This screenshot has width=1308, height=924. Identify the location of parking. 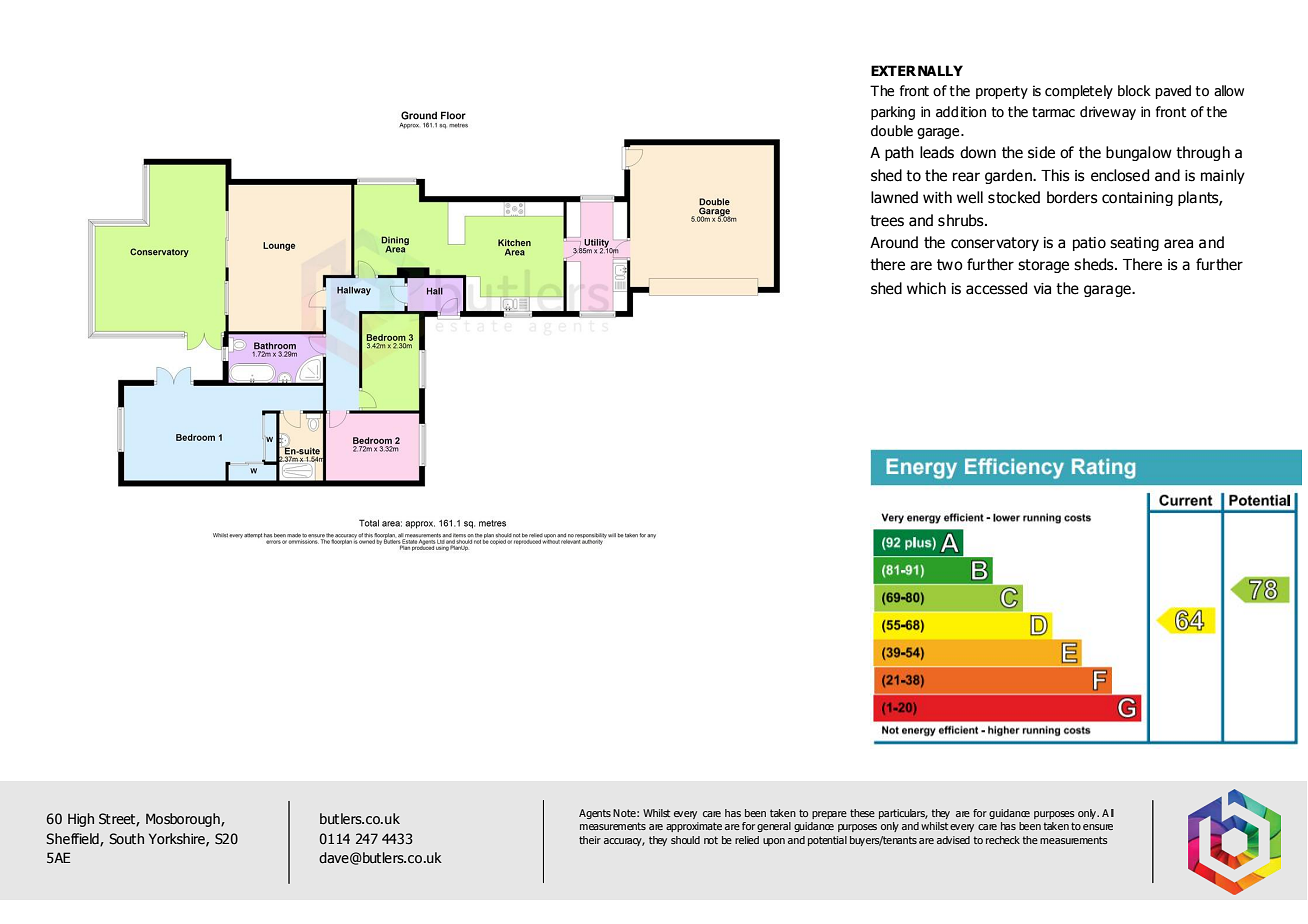
(893, 113).
